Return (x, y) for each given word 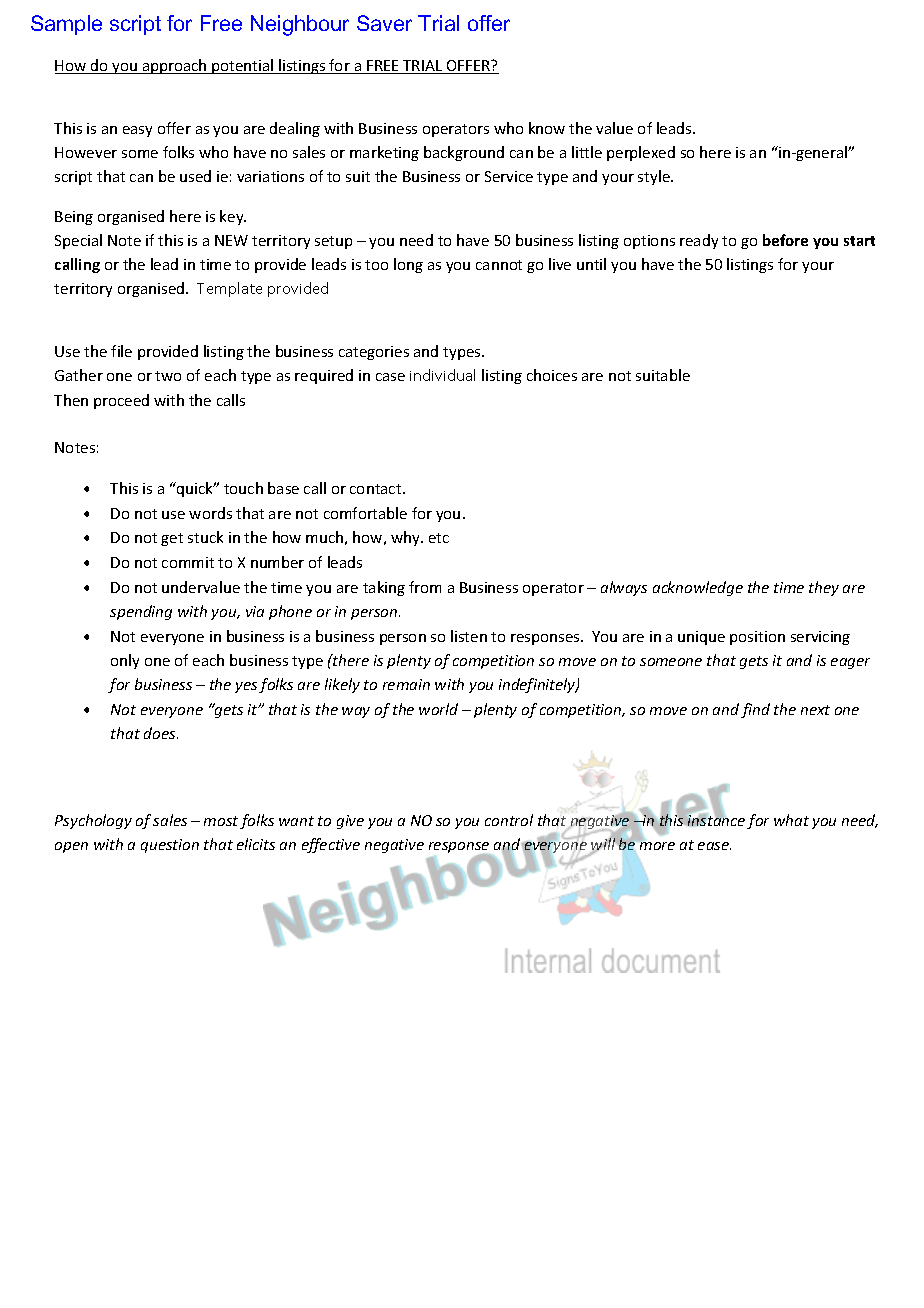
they (824, 588)
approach (175, 66)
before (785, 240)
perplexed (641, 153)
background (464, 153)
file (121, 351)
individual (442, 375)
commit (188, 562)
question (170, 846)
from (425, 587)
